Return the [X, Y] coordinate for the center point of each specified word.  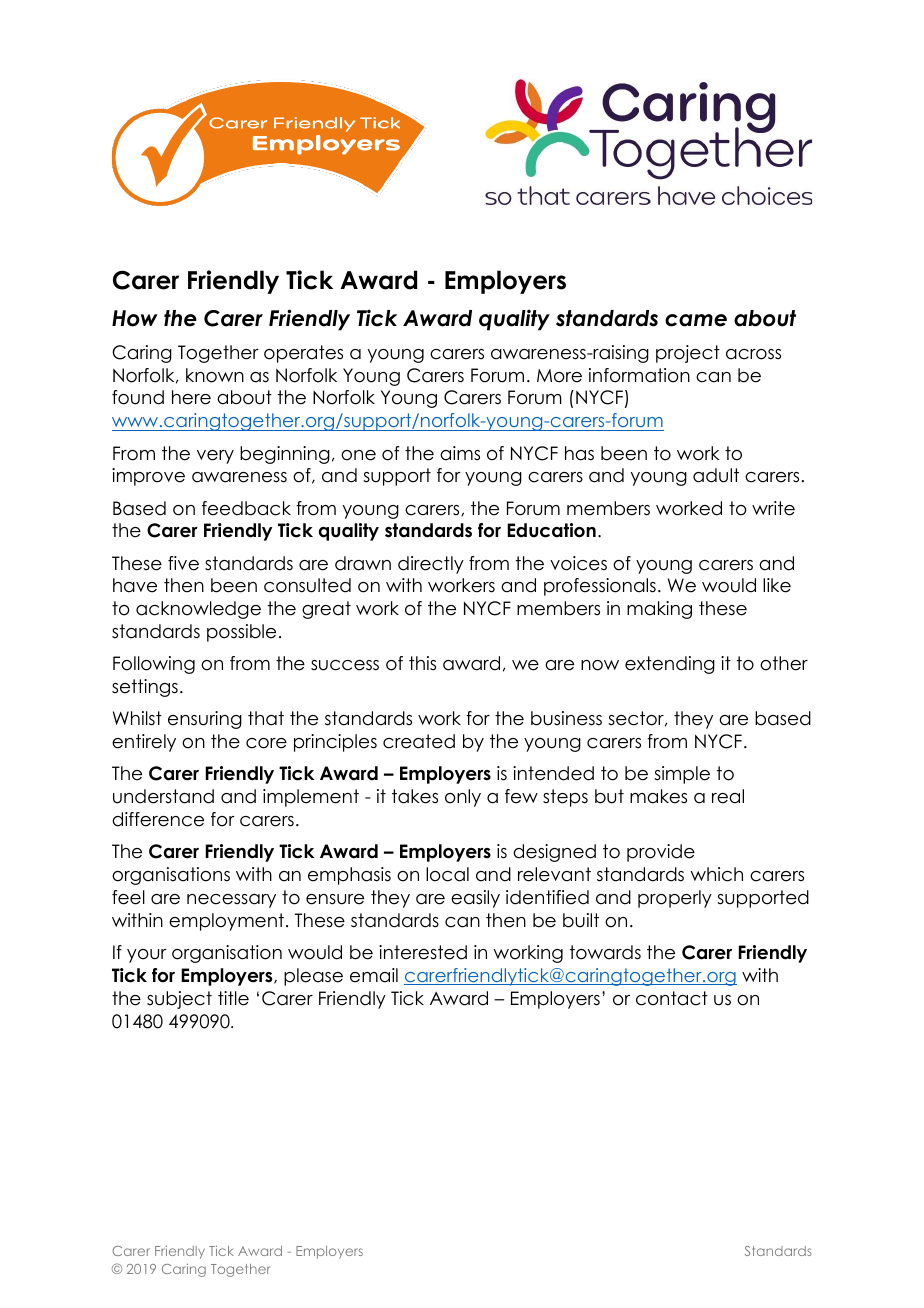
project [688, 354]
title [233, 998]
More [559, 376]
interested [423, 952]
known [215, 375]
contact [672, 998]
